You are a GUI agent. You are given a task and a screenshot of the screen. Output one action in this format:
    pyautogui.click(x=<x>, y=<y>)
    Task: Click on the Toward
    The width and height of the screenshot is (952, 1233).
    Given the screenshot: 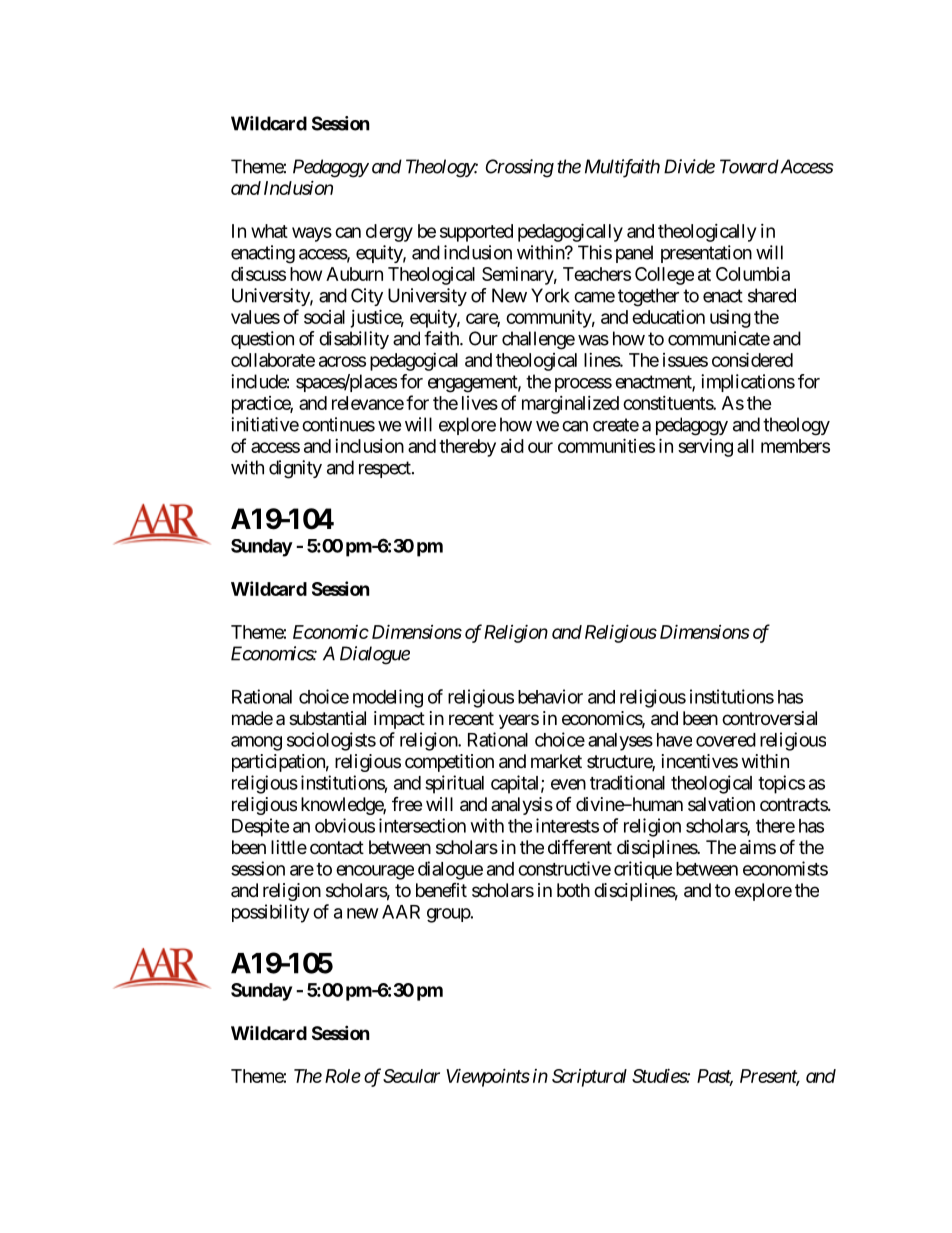 What is the action you would take?
    pyautogui.click(x=749, y=166)
